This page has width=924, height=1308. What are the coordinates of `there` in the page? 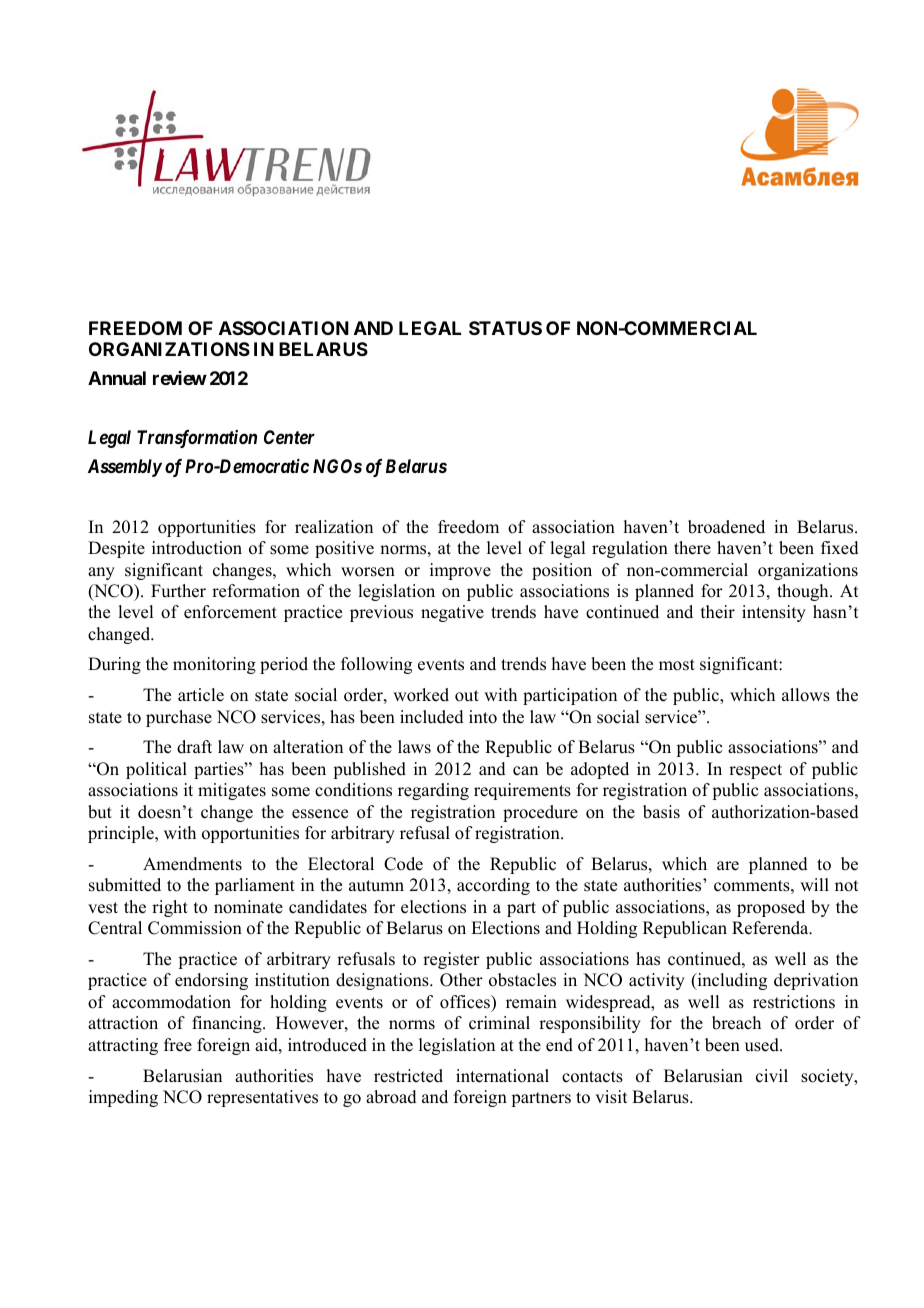 It's located at (692, 548).
